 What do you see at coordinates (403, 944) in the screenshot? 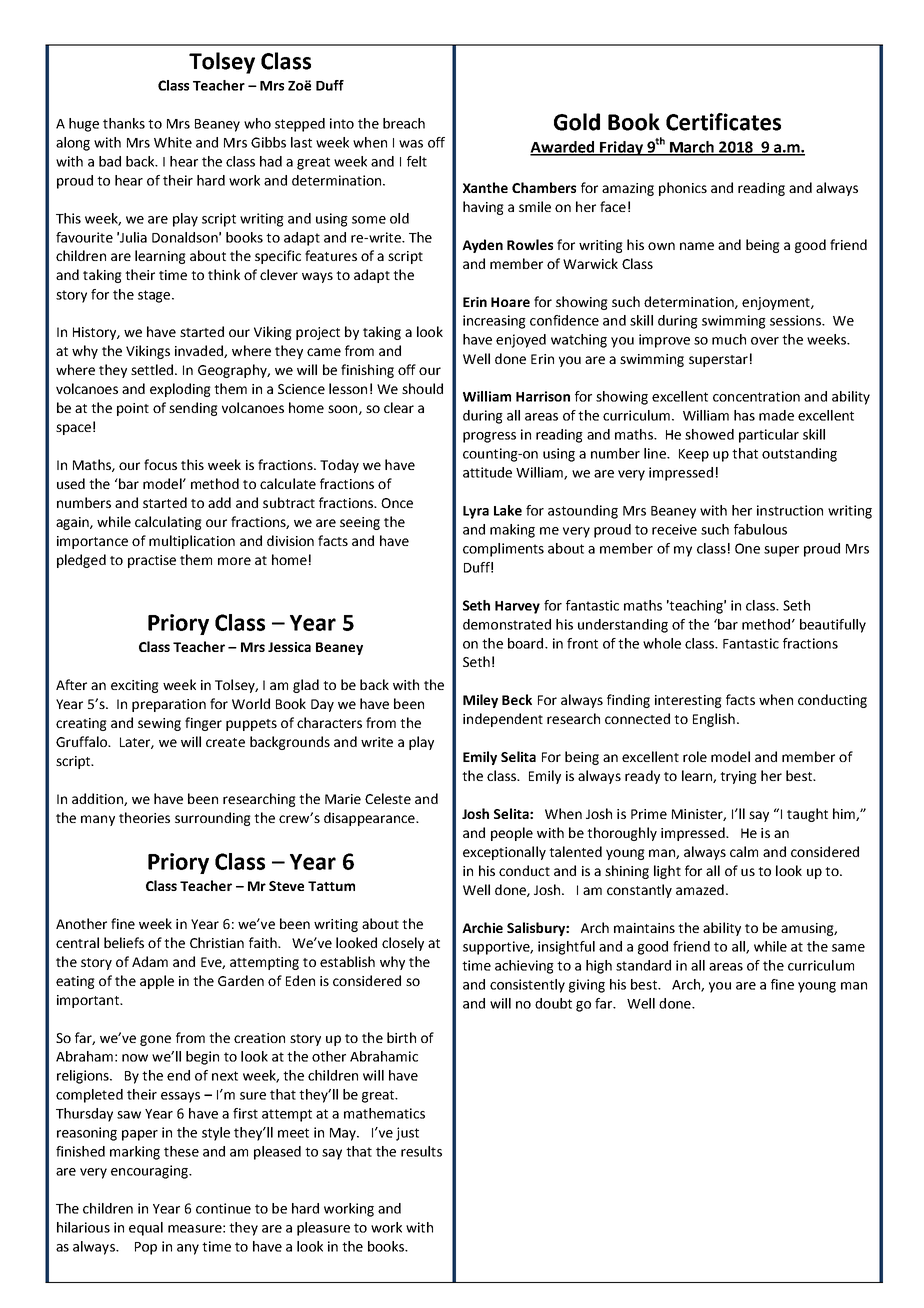
I see `closely` at bounding box center [403, 944].
